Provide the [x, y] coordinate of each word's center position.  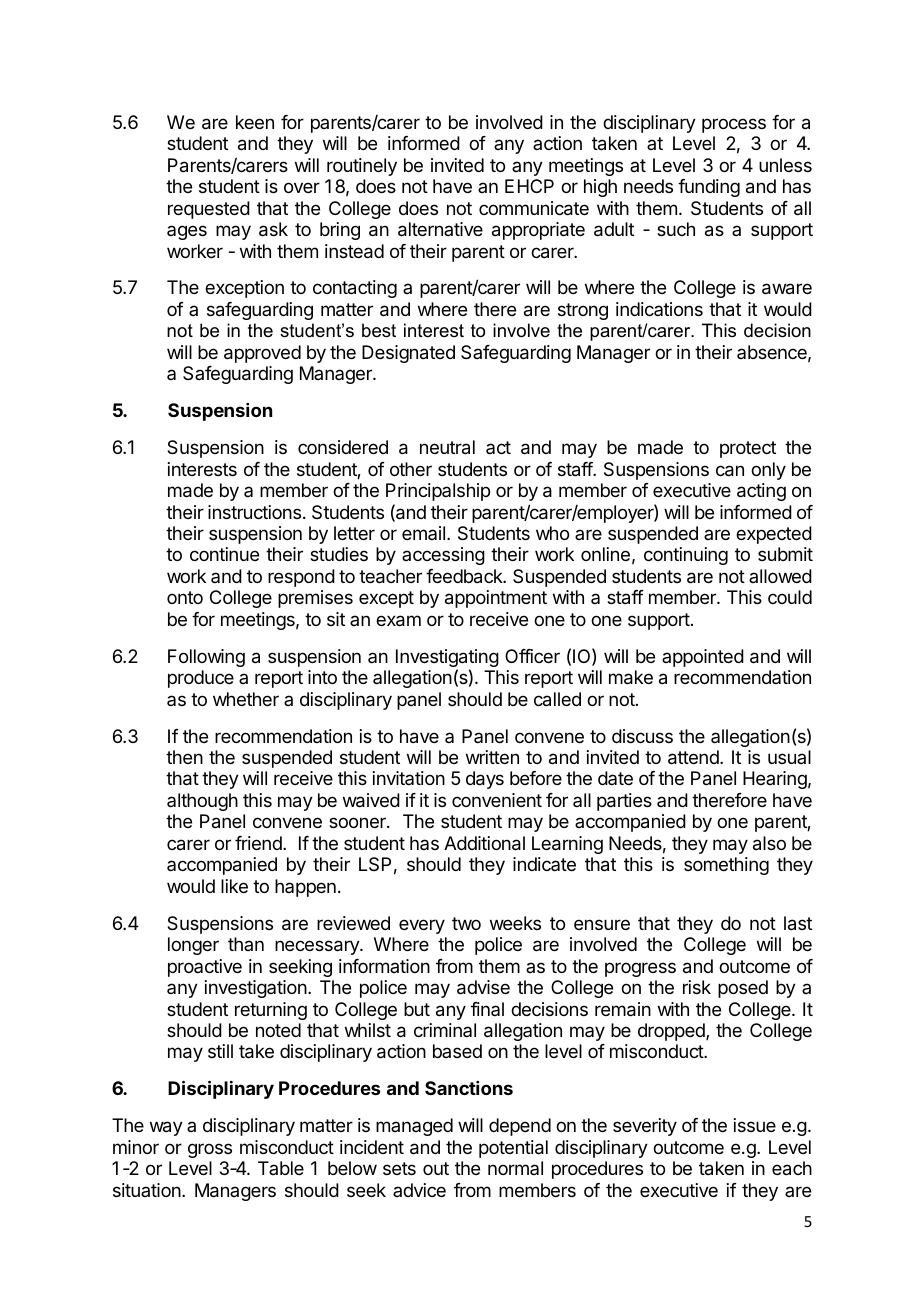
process [734, 125]
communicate [534, 208]
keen [255, 122]
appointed [703, 658]
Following [206, 658]
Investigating [447, 659]
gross [210, 1150]
